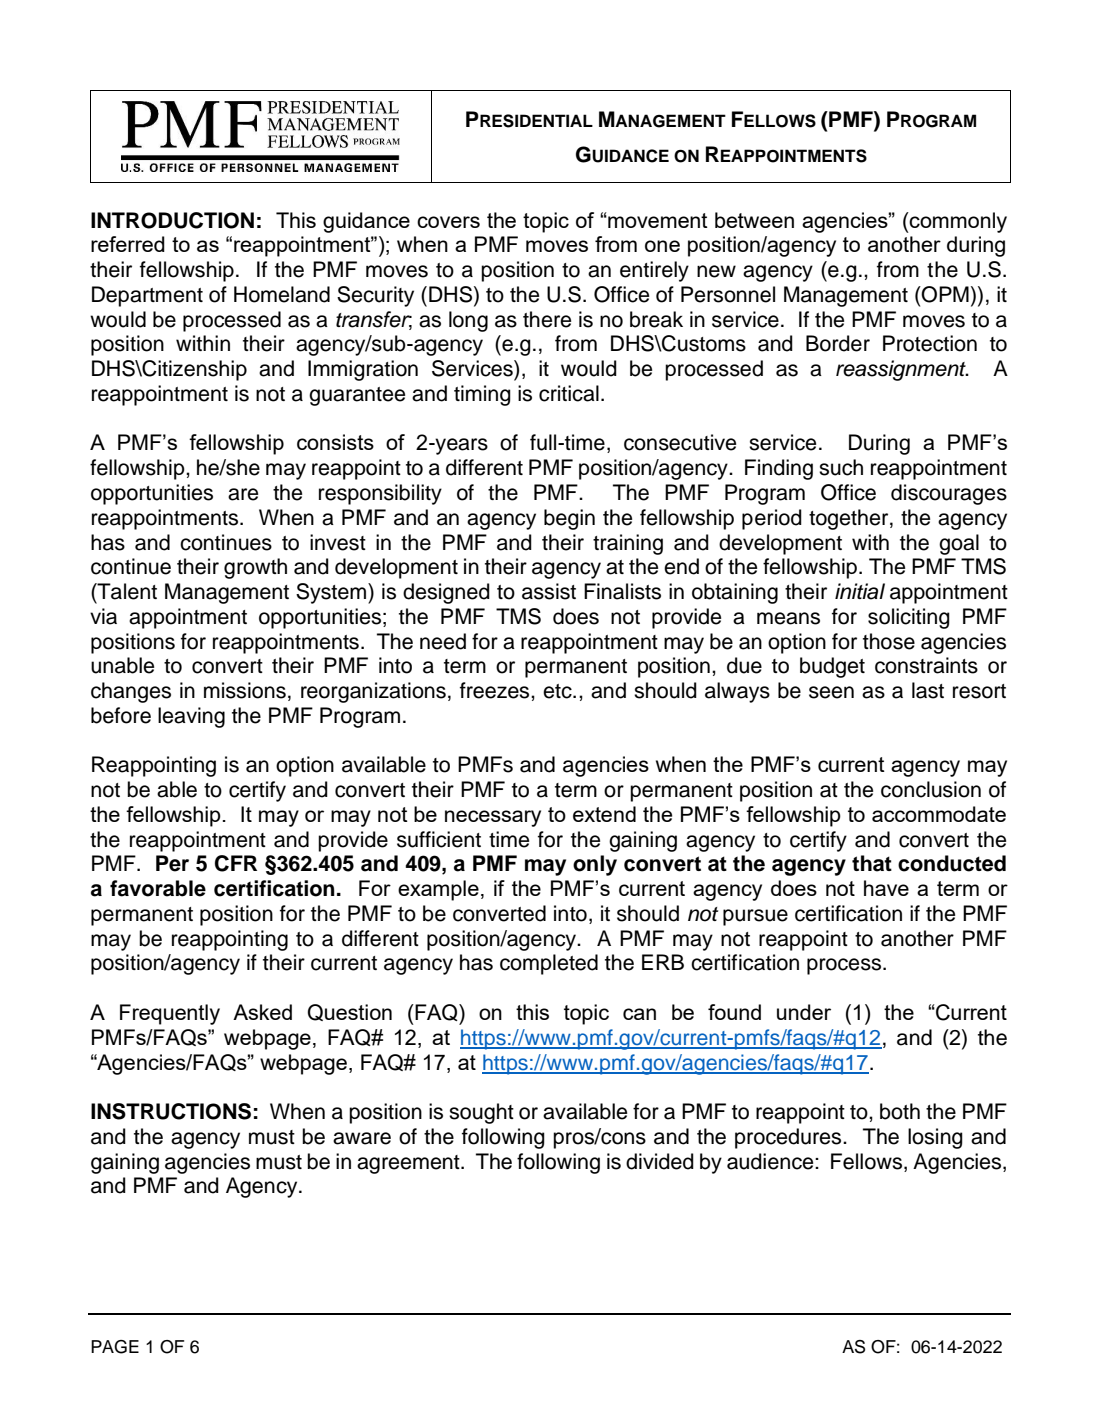  What do you see at coordinates (754, 220) in the screenshot?
I see `between` at bounding box center [754, 220].
